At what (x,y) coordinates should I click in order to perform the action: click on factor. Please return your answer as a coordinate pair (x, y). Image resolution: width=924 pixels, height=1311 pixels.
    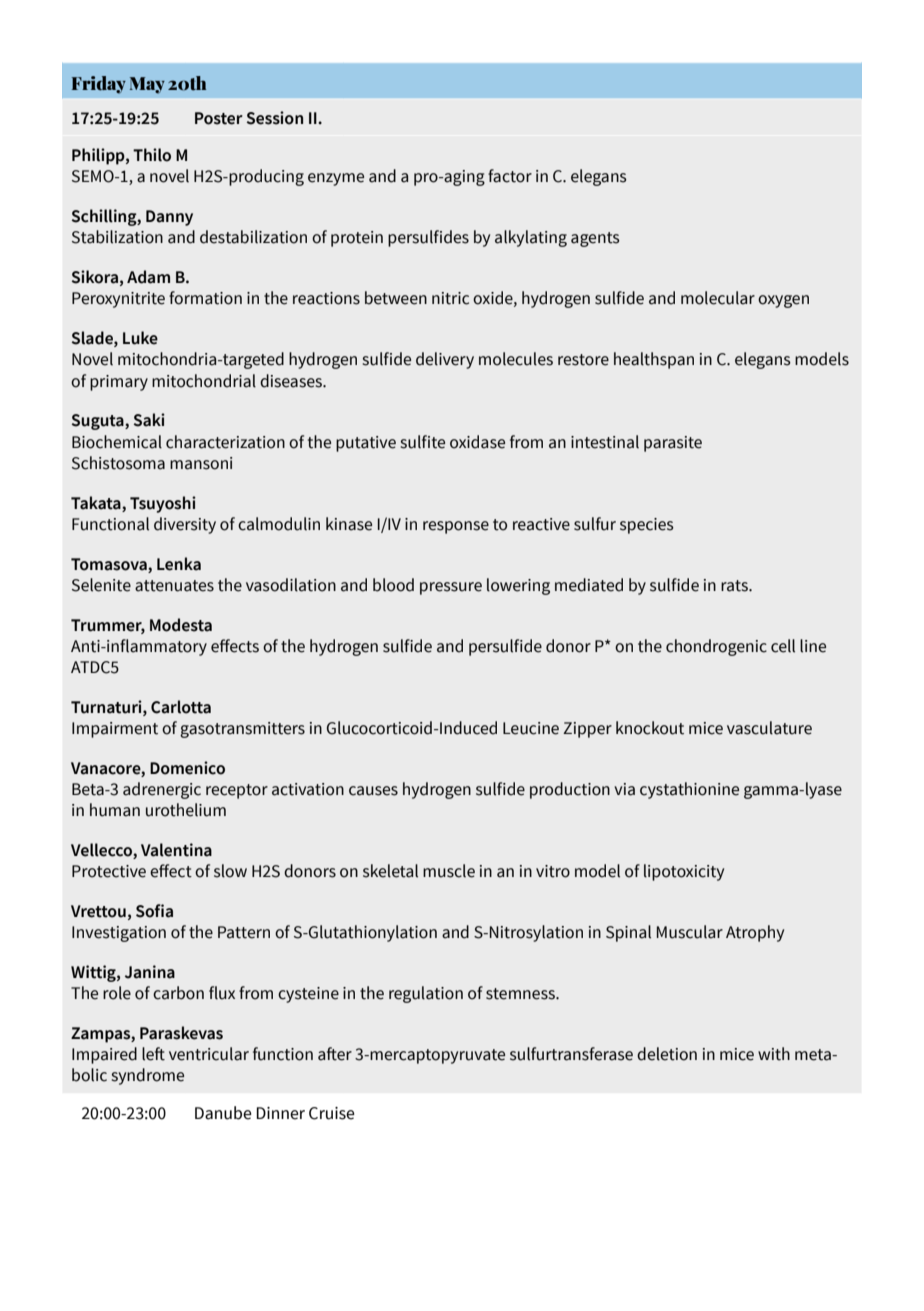
    Looking at the image, I should click on (510, 176).
